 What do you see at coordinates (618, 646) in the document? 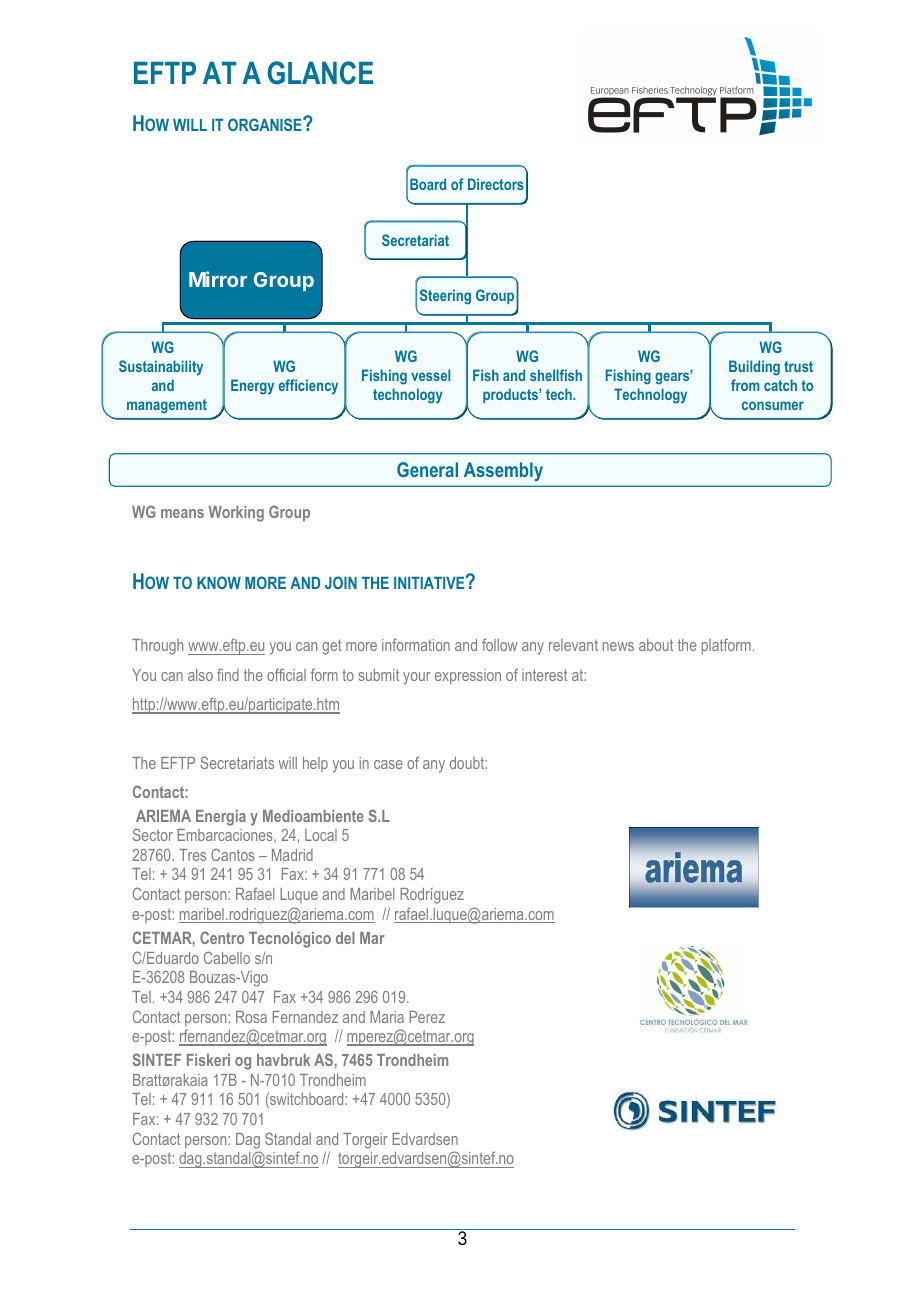
I see `news` at bounding box center [618, 646].
